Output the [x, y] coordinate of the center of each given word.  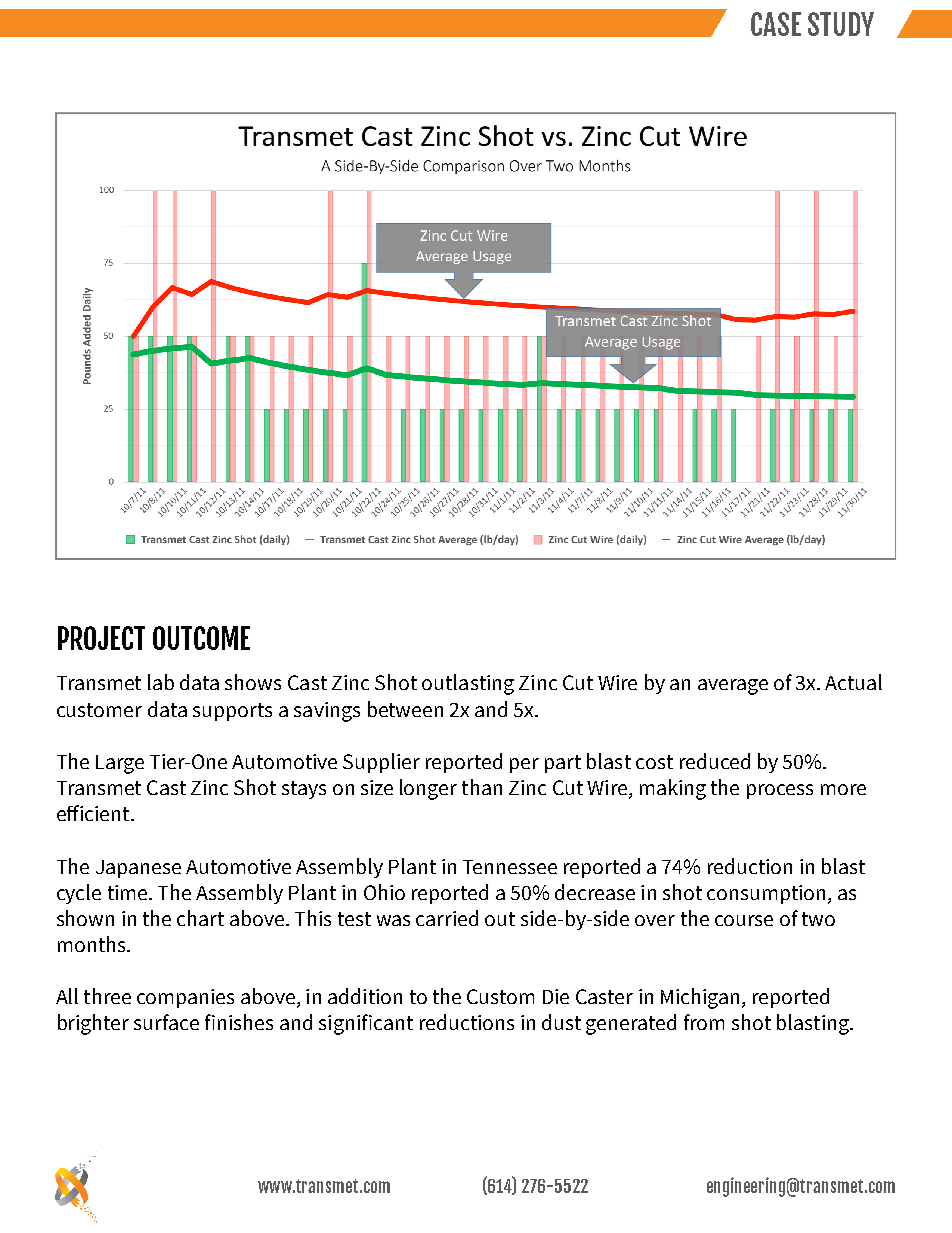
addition [365, 996]
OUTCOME [201, 638]
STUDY [841, 24]
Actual [853, 682]
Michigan [700, 998]
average [733, 687]
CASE [776, 24]
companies [185, 998]
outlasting [468, 684]
